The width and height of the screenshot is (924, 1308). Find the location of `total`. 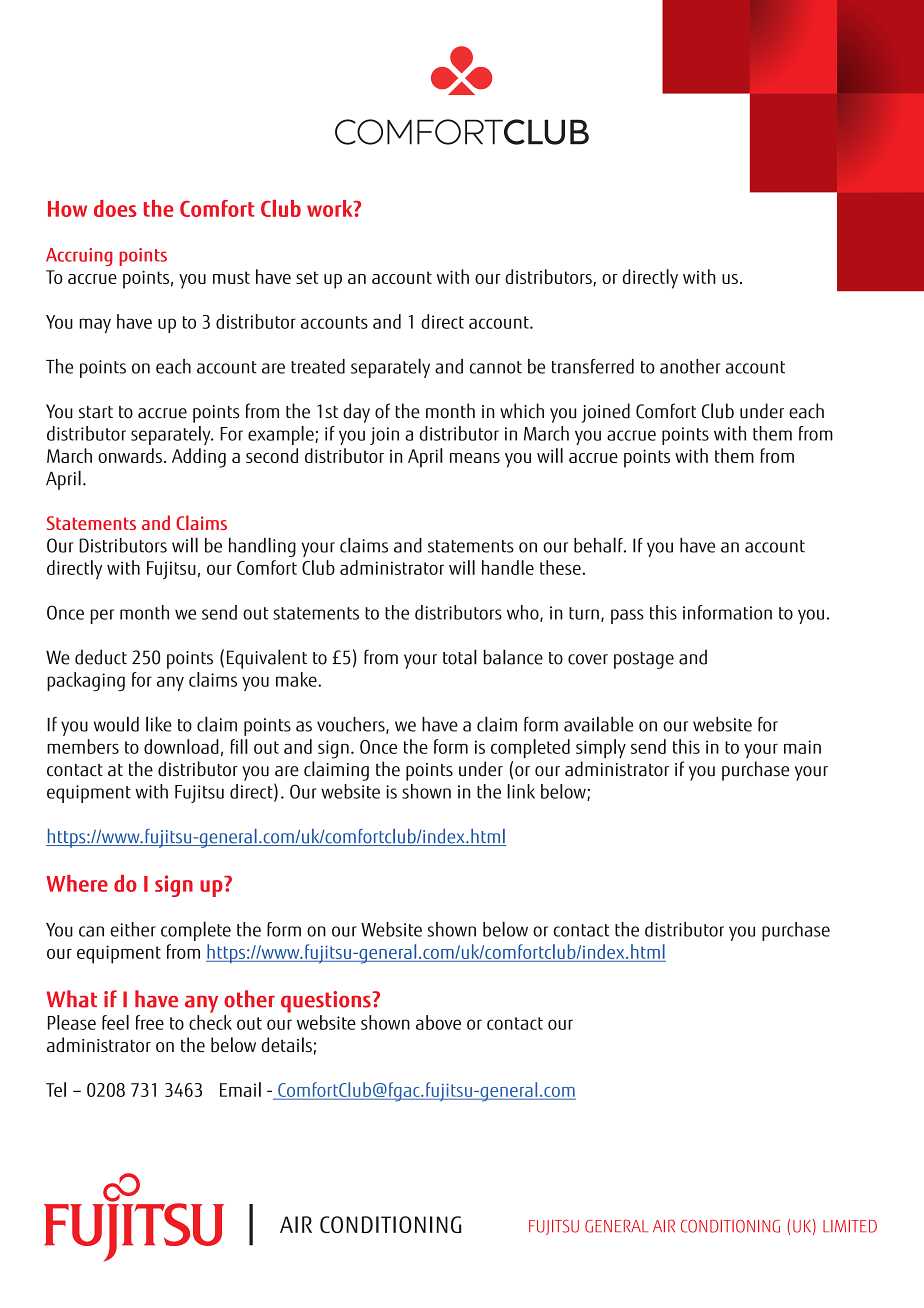

total is located at coordinates (460, 657).
